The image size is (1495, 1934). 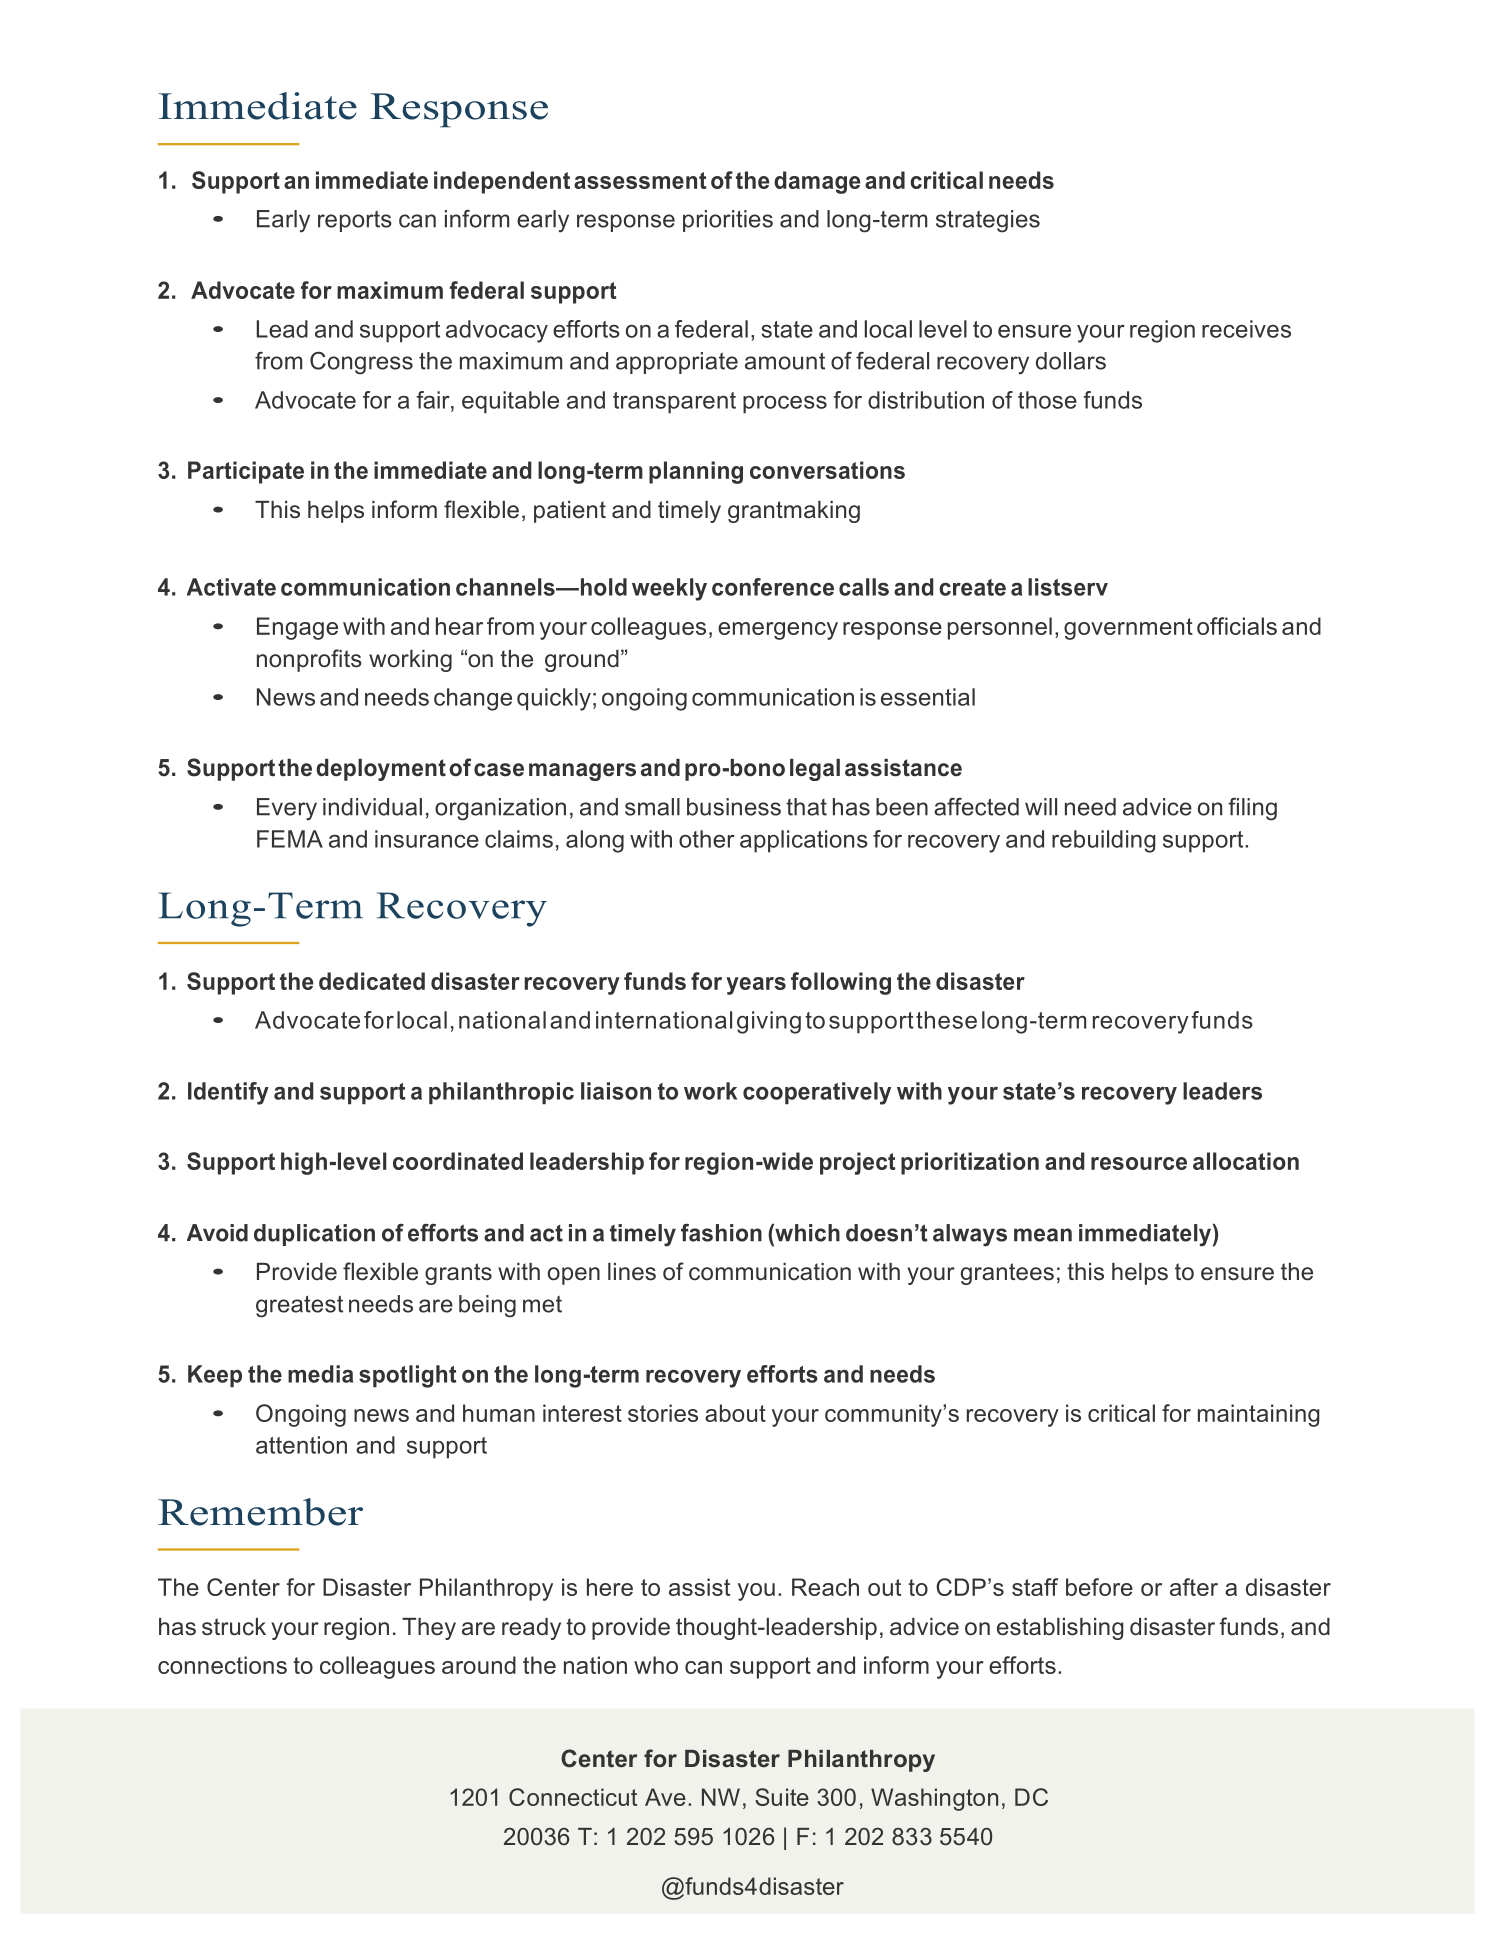 What do you see at coordinates (988, 221) in the document?
I see `strategies` at bounding box center [988, 221].
